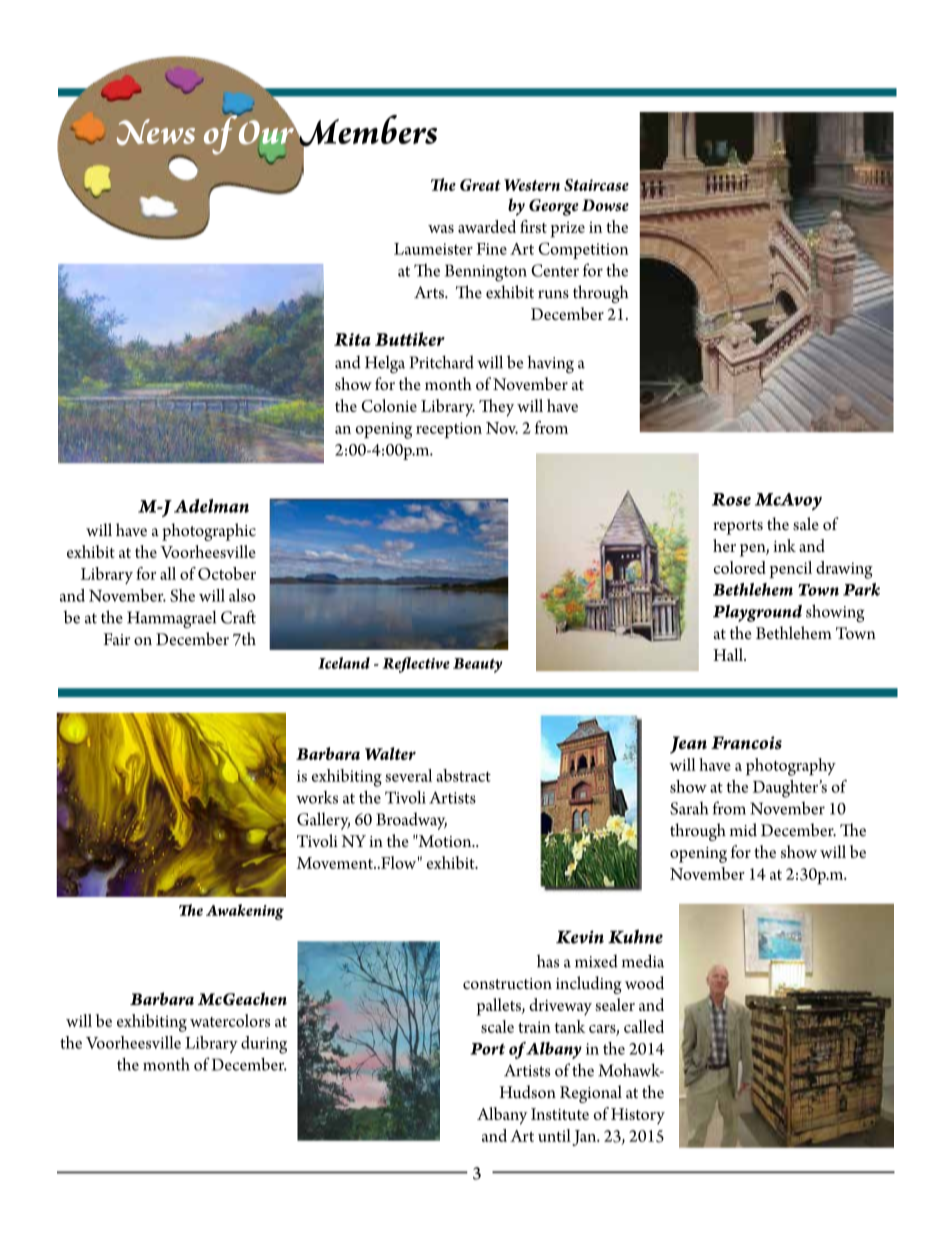 This document has height=1233, width=952. Describe the element at coordinates (560, 1114) in the document. I see `Institute` at that location.
